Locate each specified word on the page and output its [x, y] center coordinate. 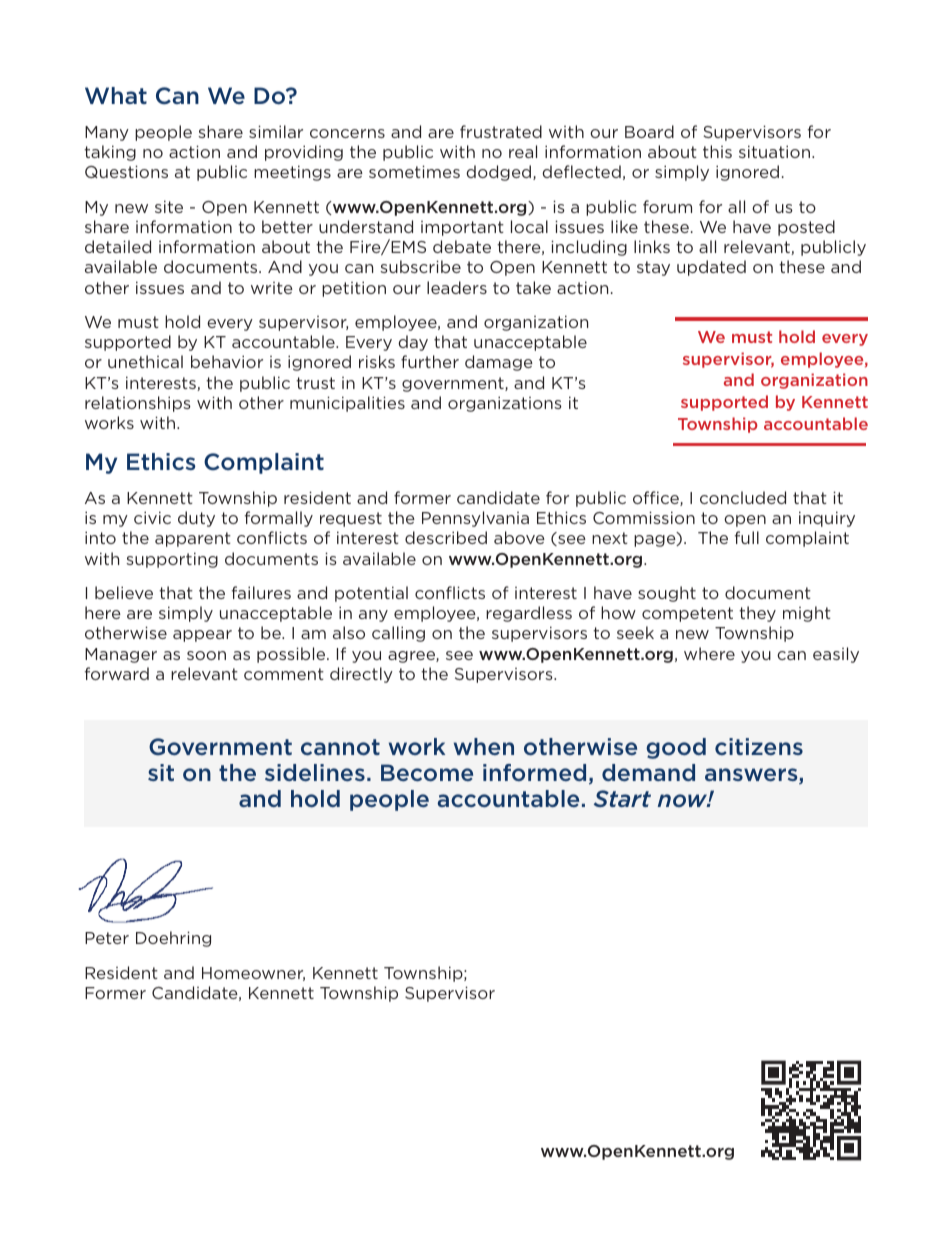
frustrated [501, 131]
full [747, 537]
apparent [193, 539]
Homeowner [253, 974]
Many [107, 133]
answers [752, 776]
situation [774, 151]
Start [622, 798]
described [446, 537]
